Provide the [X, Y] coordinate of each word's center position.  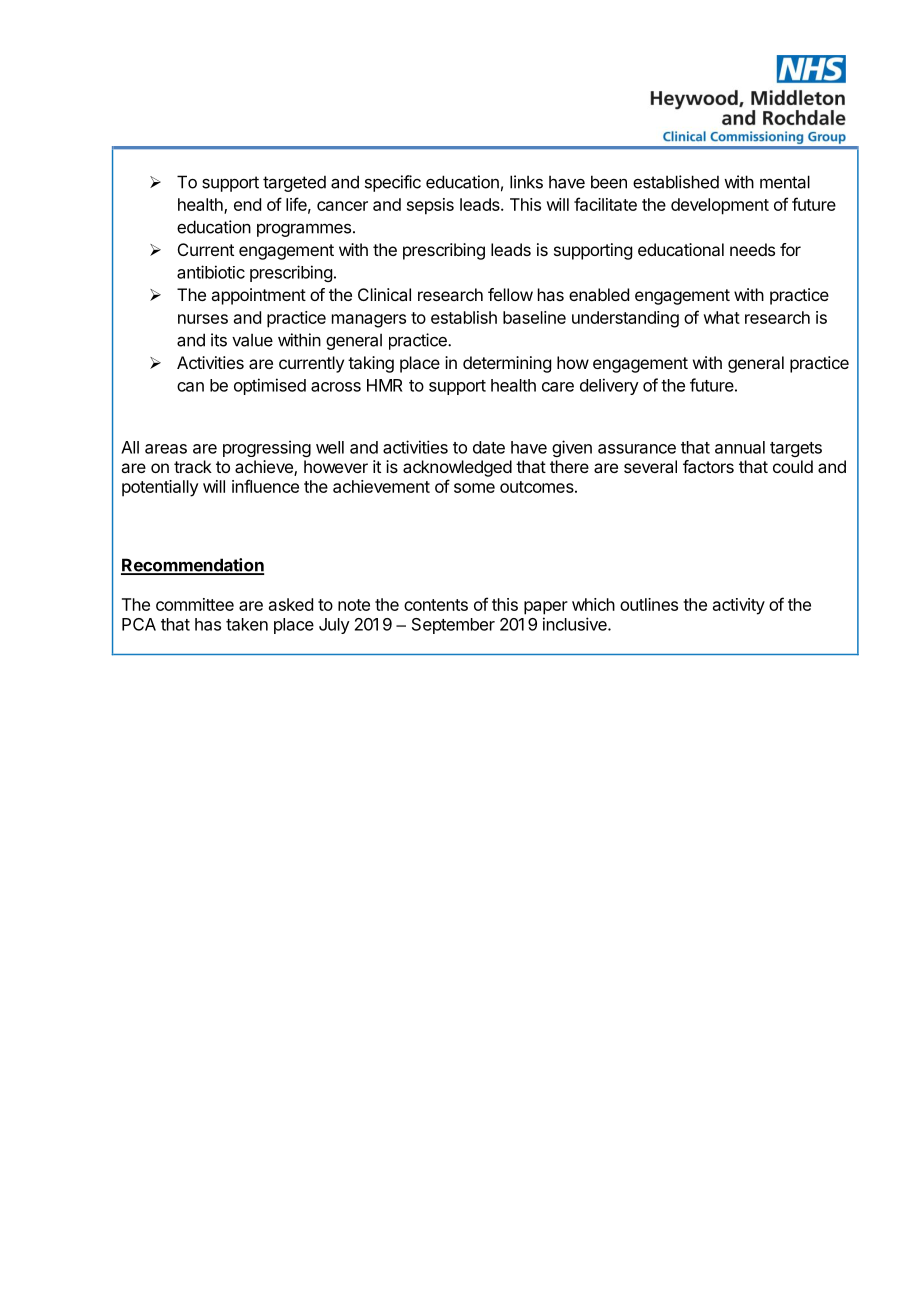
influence [265, 486]
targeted [294, 183]
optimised [270, 386]
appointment [258, 296]
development [720, 206]
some [474, 488]
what [721, 317]
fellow [510, 294]
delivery [609, 386]
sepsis [430, 206]
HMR [384, 385]
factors [708, 466]
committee [195, 604]
